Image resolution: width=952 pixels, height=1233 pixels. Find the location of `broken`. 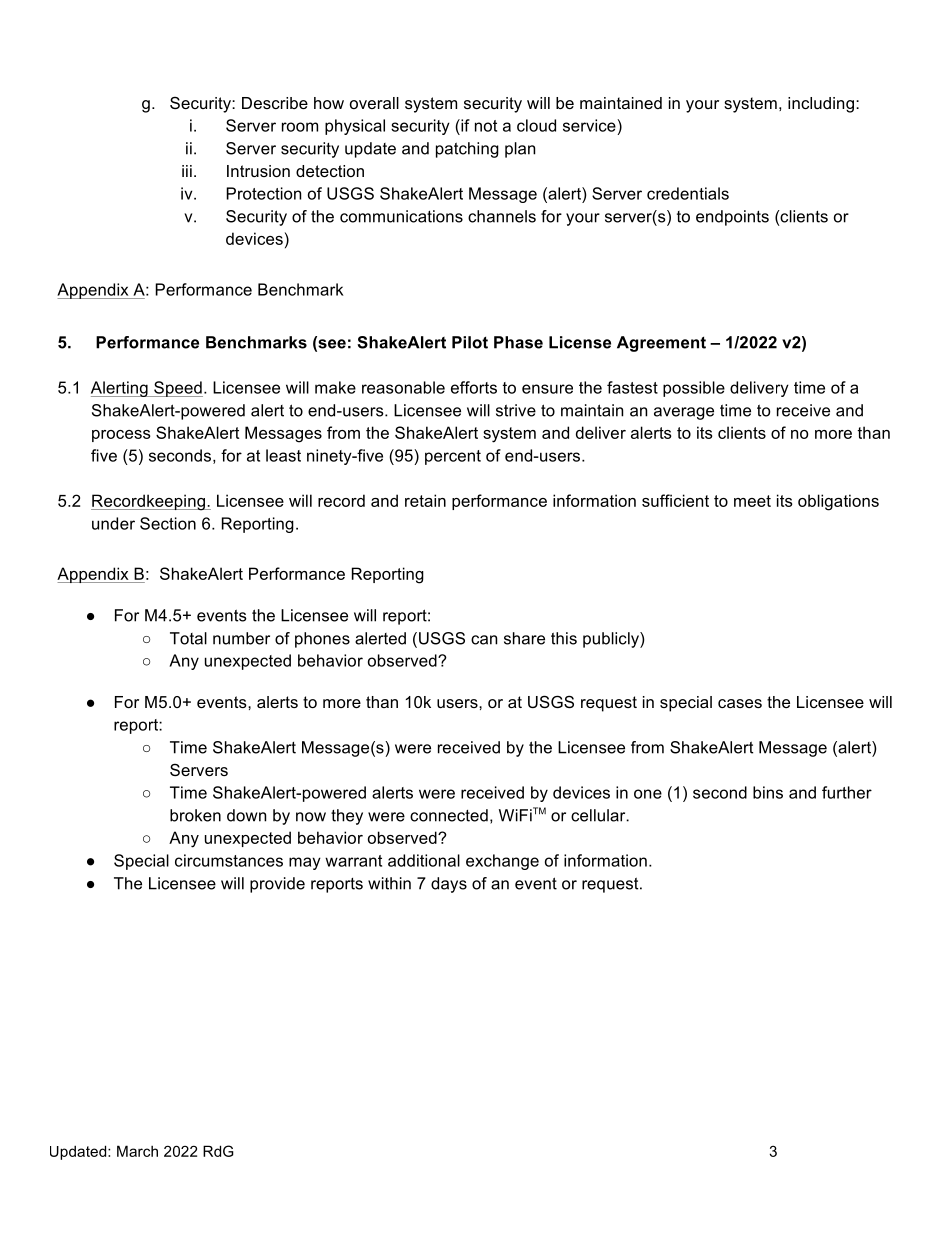

broken is located at coordinates (195, 815).
